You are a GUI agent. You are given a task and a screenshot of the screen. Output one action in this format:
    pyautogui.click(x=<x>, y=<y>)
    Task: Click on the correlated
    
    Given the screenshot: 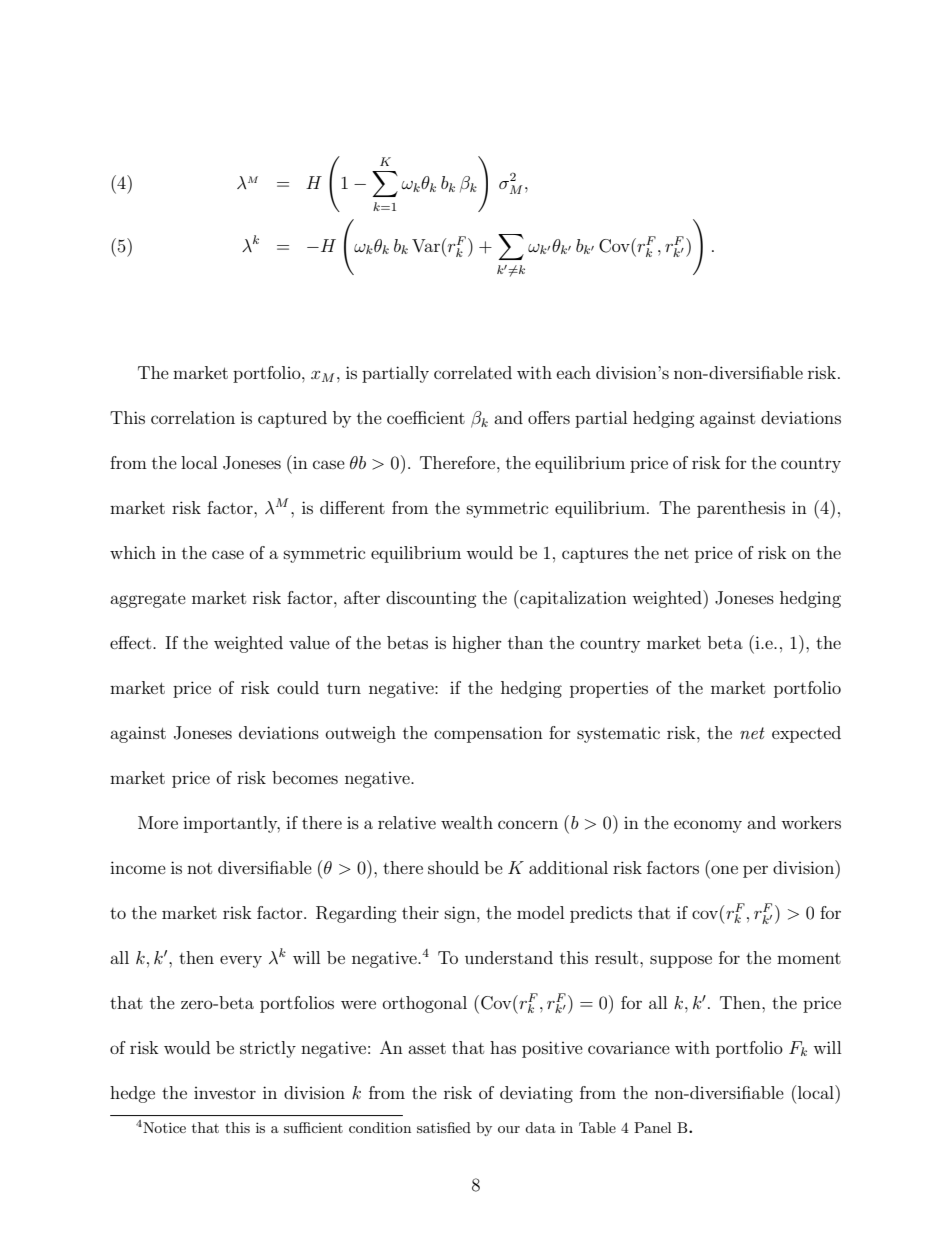 What is the action you would take?
    pyautogui.click(x=473, y=372)
